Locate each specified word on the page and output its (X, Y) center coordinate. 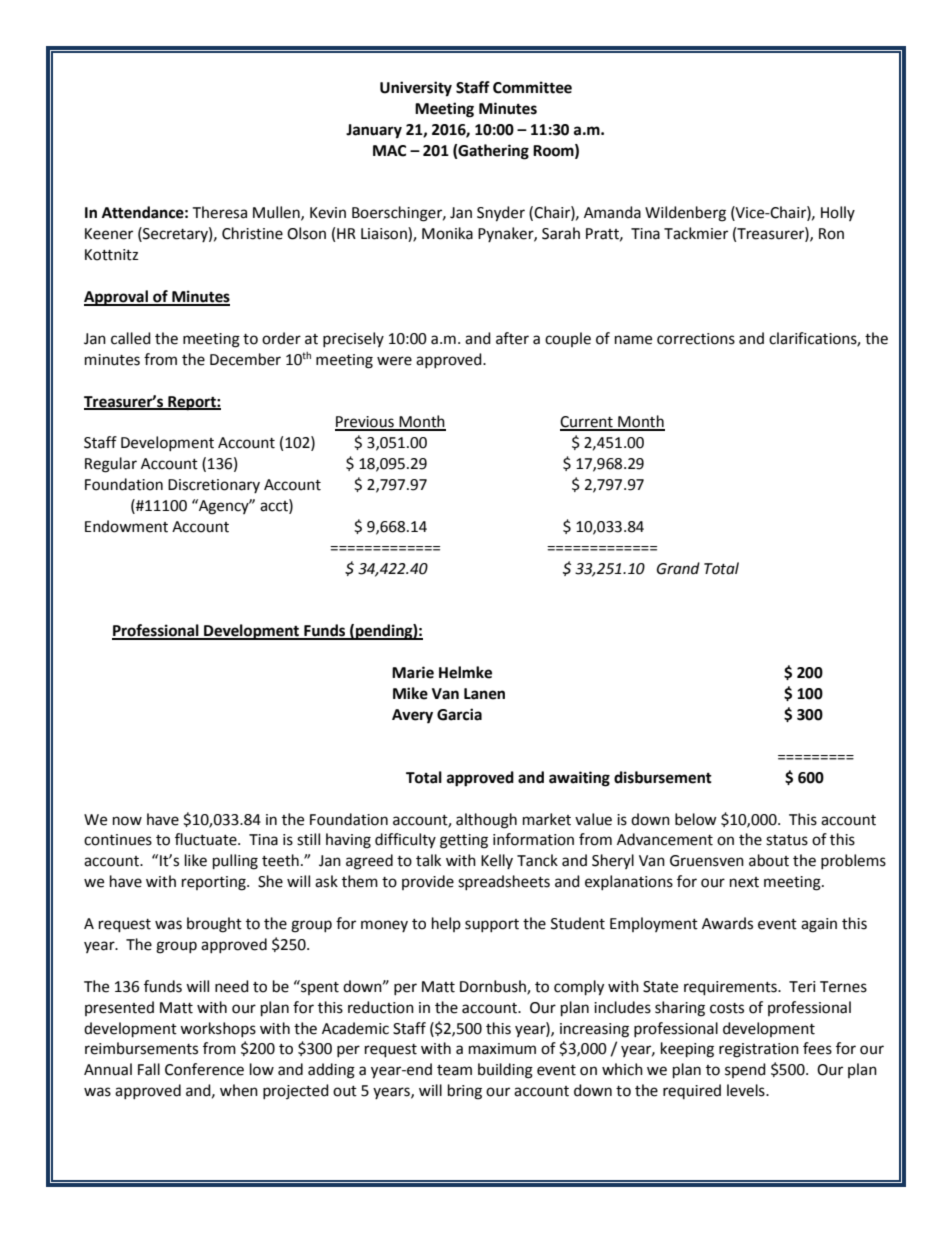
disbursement (663, 777)
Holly (838, 213)
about (769, 860)
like (196, 860)
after (512, 338)
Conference (204, 1069)
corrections (696, 339)
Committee (532, 87)
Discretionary (214, 486)
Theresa (219, 212)
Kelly (497, 861)
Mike (410, 693)
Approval (117, 298)
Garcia (459, 714)
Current (587, 423)
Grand (678, 568)
